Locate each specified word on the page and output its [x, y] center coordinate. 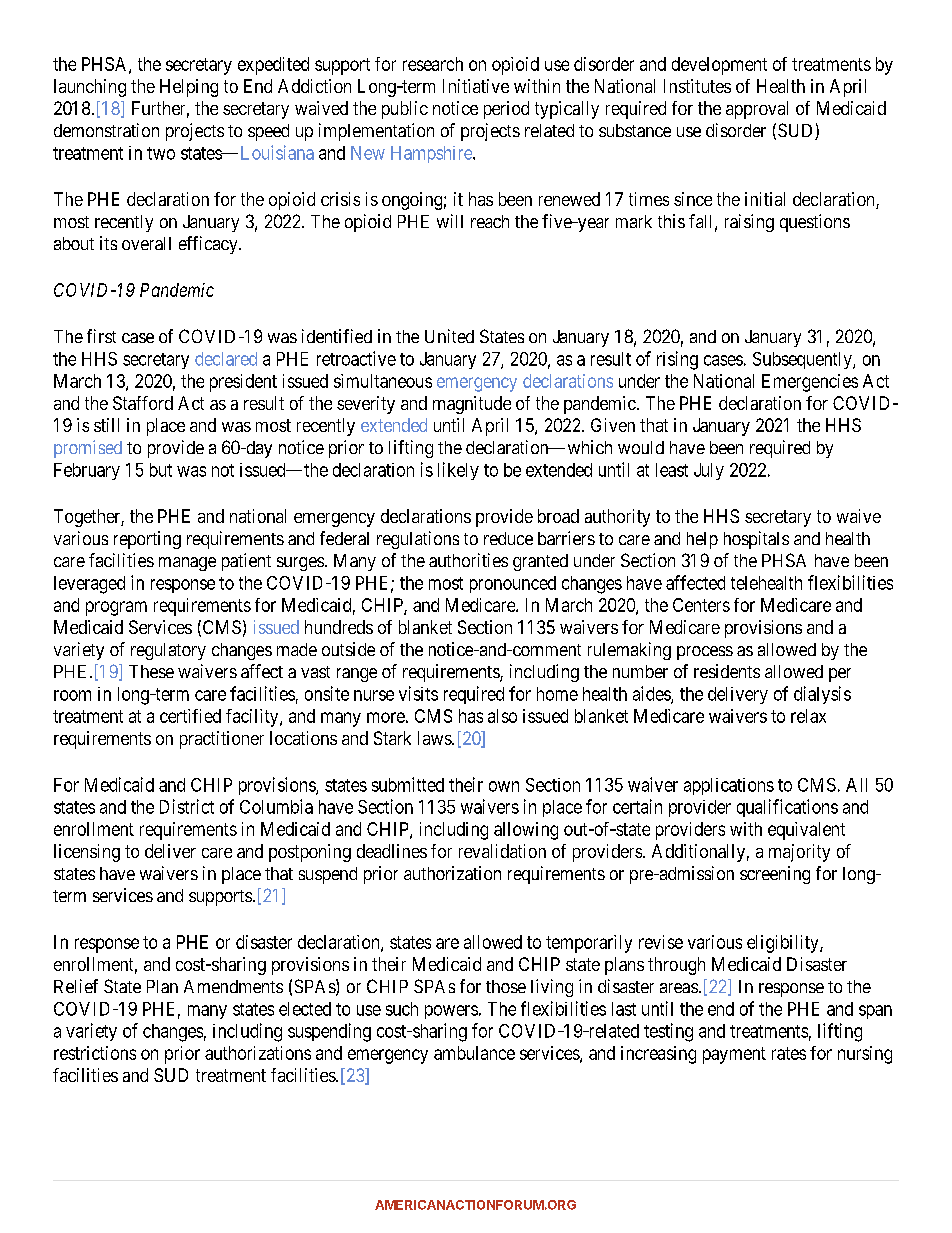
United [449, 336]
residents [727, 671]
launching [90, 88]
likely [458, 471]
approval [757, 110]
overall [146, 243]
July [709, 471]
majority [799, 853]
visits [418, 693]
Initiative [476, 86]
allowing [526, 831]
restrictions [95, 1053]
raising [749, 223]
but [161, 470]
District [187, 806]
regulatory [168, 651]
